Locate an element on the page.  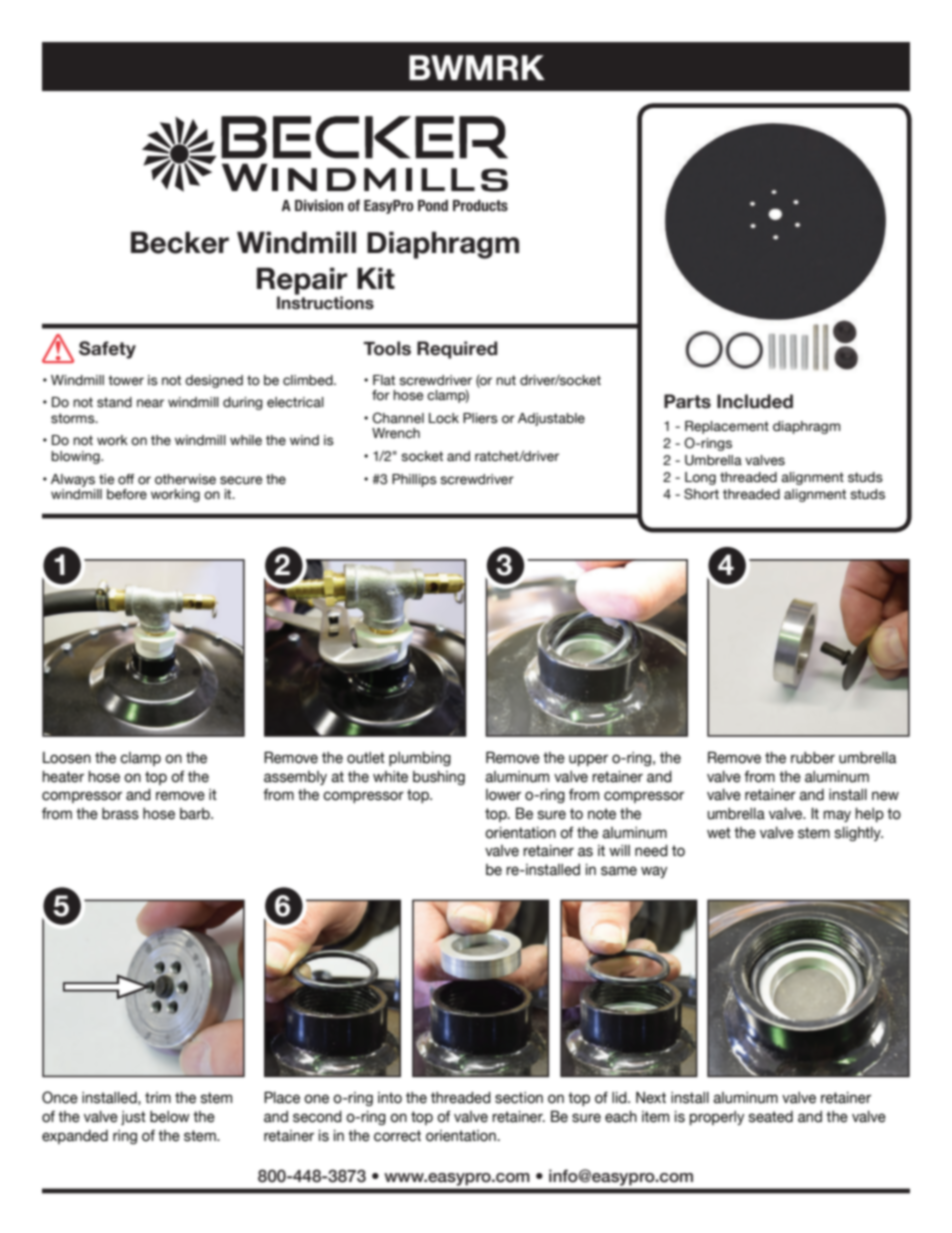
rubber is located at coordinates (813, 758).
